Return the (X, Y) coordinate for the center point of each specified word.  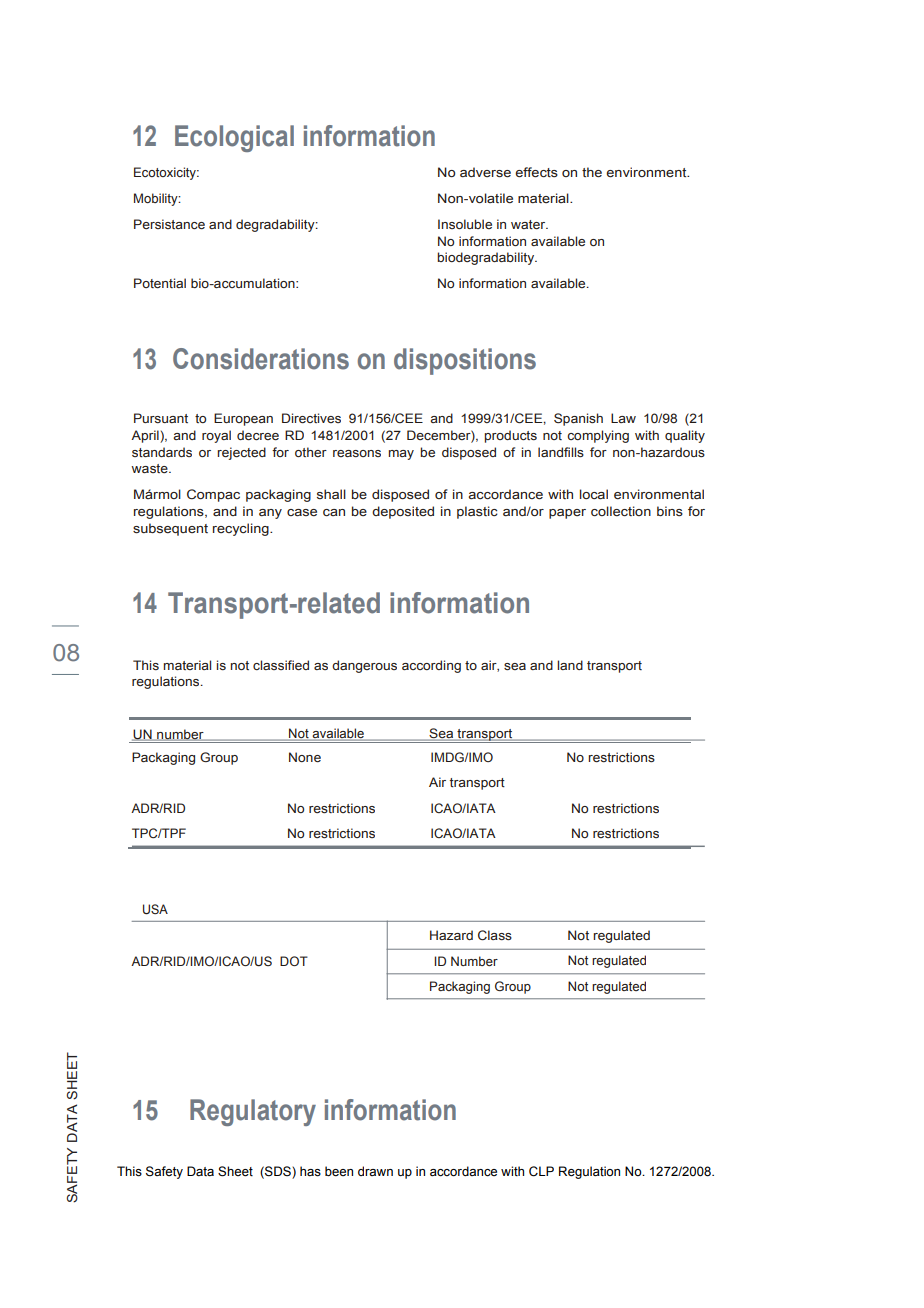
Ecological (234, 138)
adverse (485, 172)
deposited (403, 512)
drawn (375, 1171)
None (305, 757)
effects (536, 172)
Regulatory (253, 1112)
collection (621, 511)
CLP (541, 1171)
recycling (242, 529)
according (431, 666)
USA (155, 909)
